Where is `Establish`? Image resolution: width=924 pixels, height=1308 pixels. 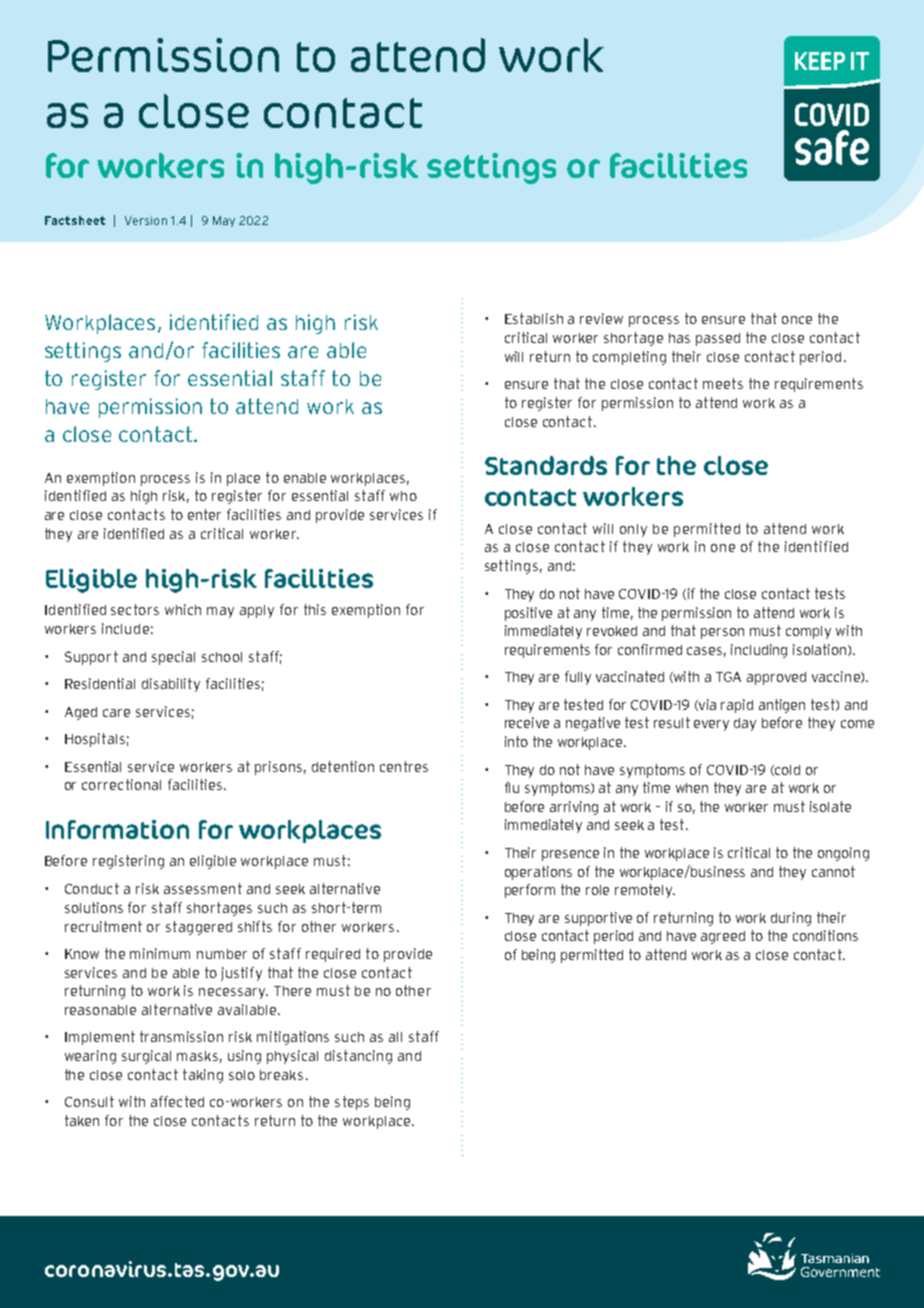 Establish is located at coordinates (534, 318).
